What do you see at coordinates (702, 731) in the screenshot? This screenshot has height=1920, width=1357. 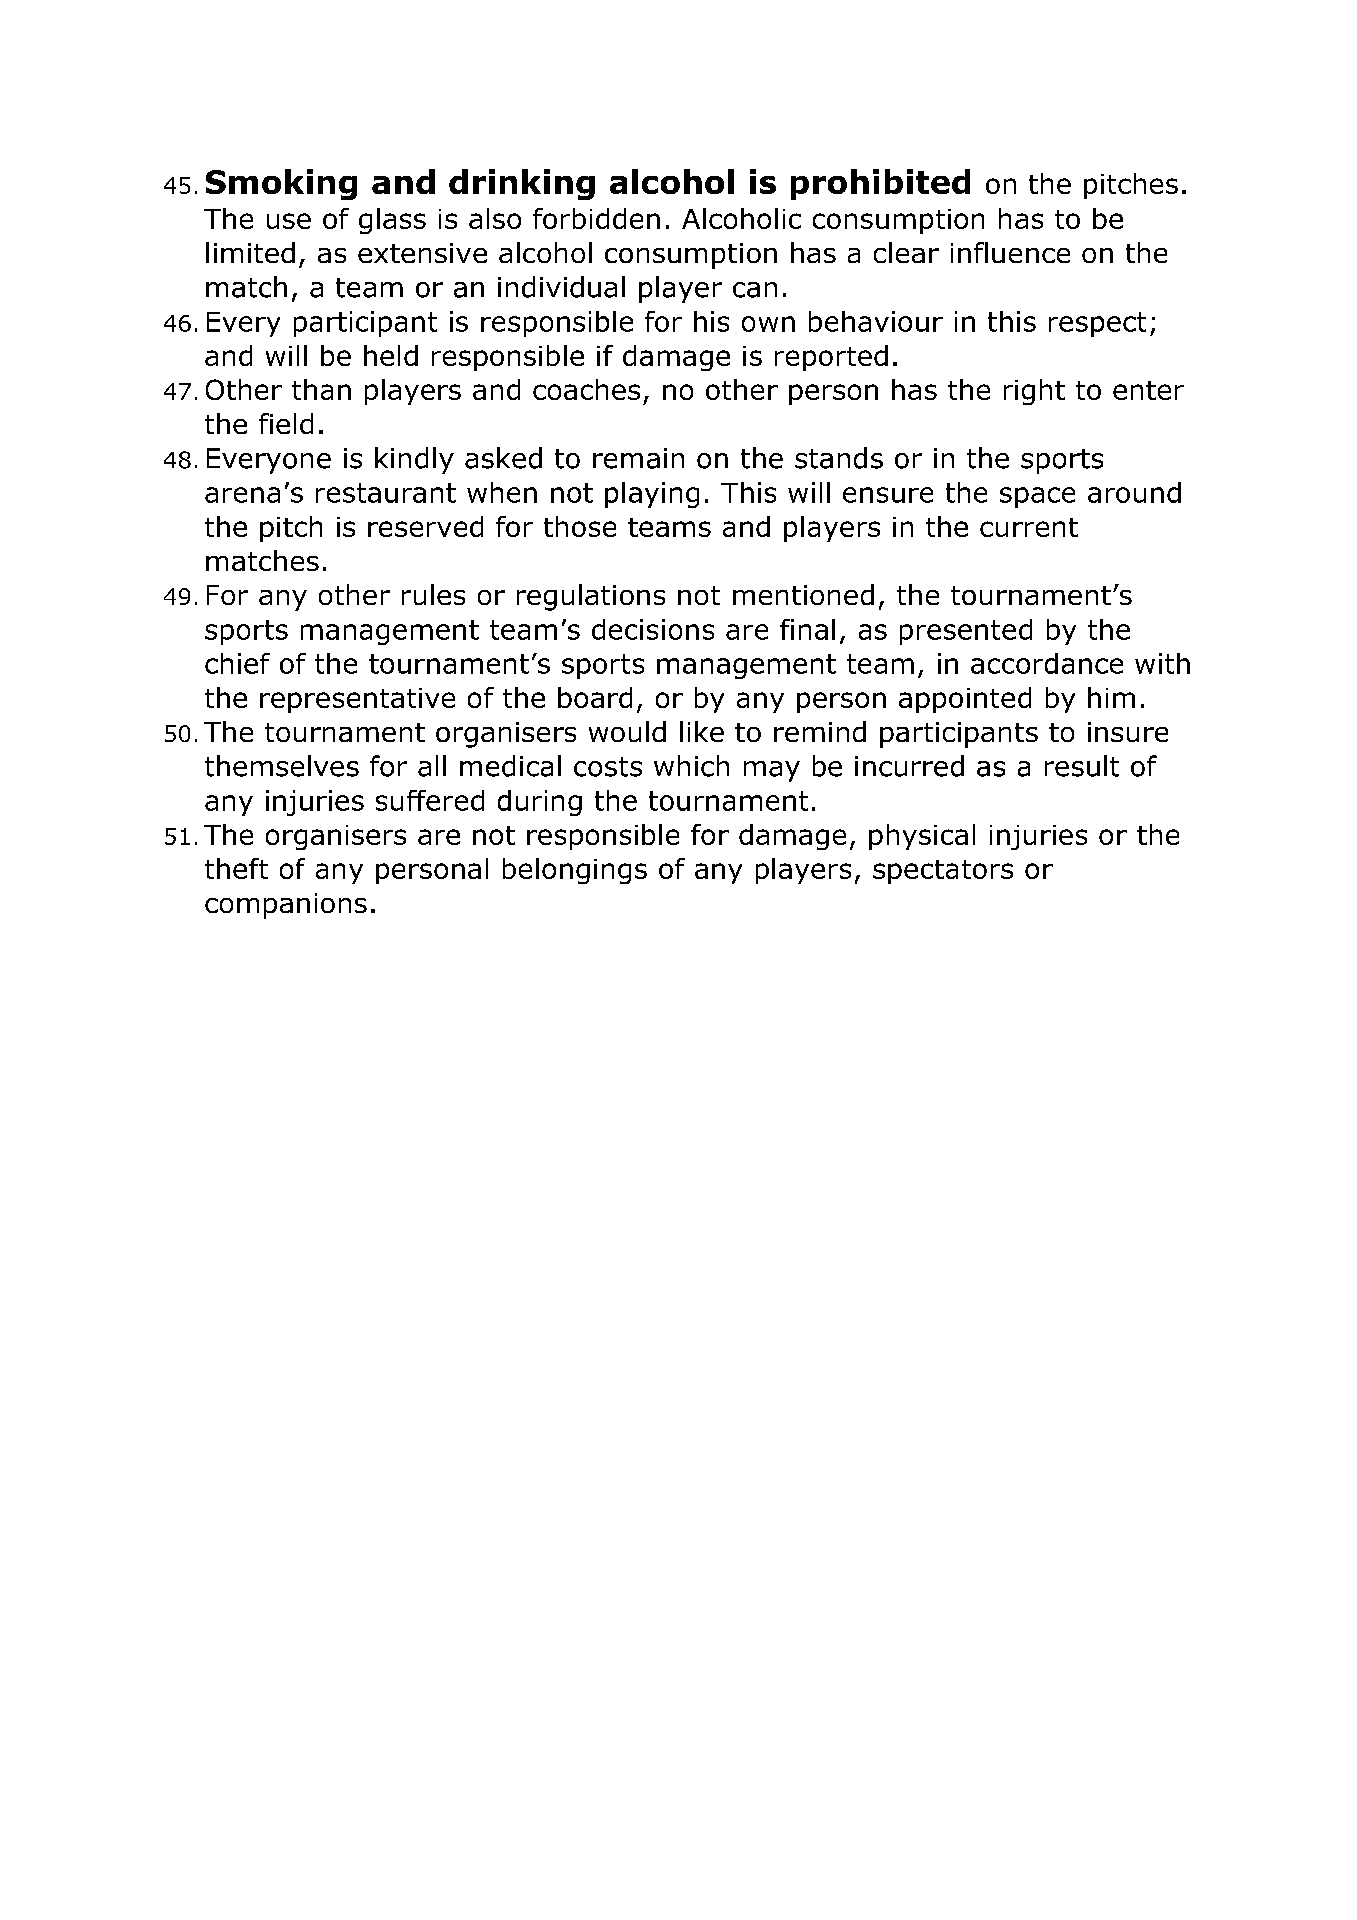 I see `like` at bounding box center [702, 731].
